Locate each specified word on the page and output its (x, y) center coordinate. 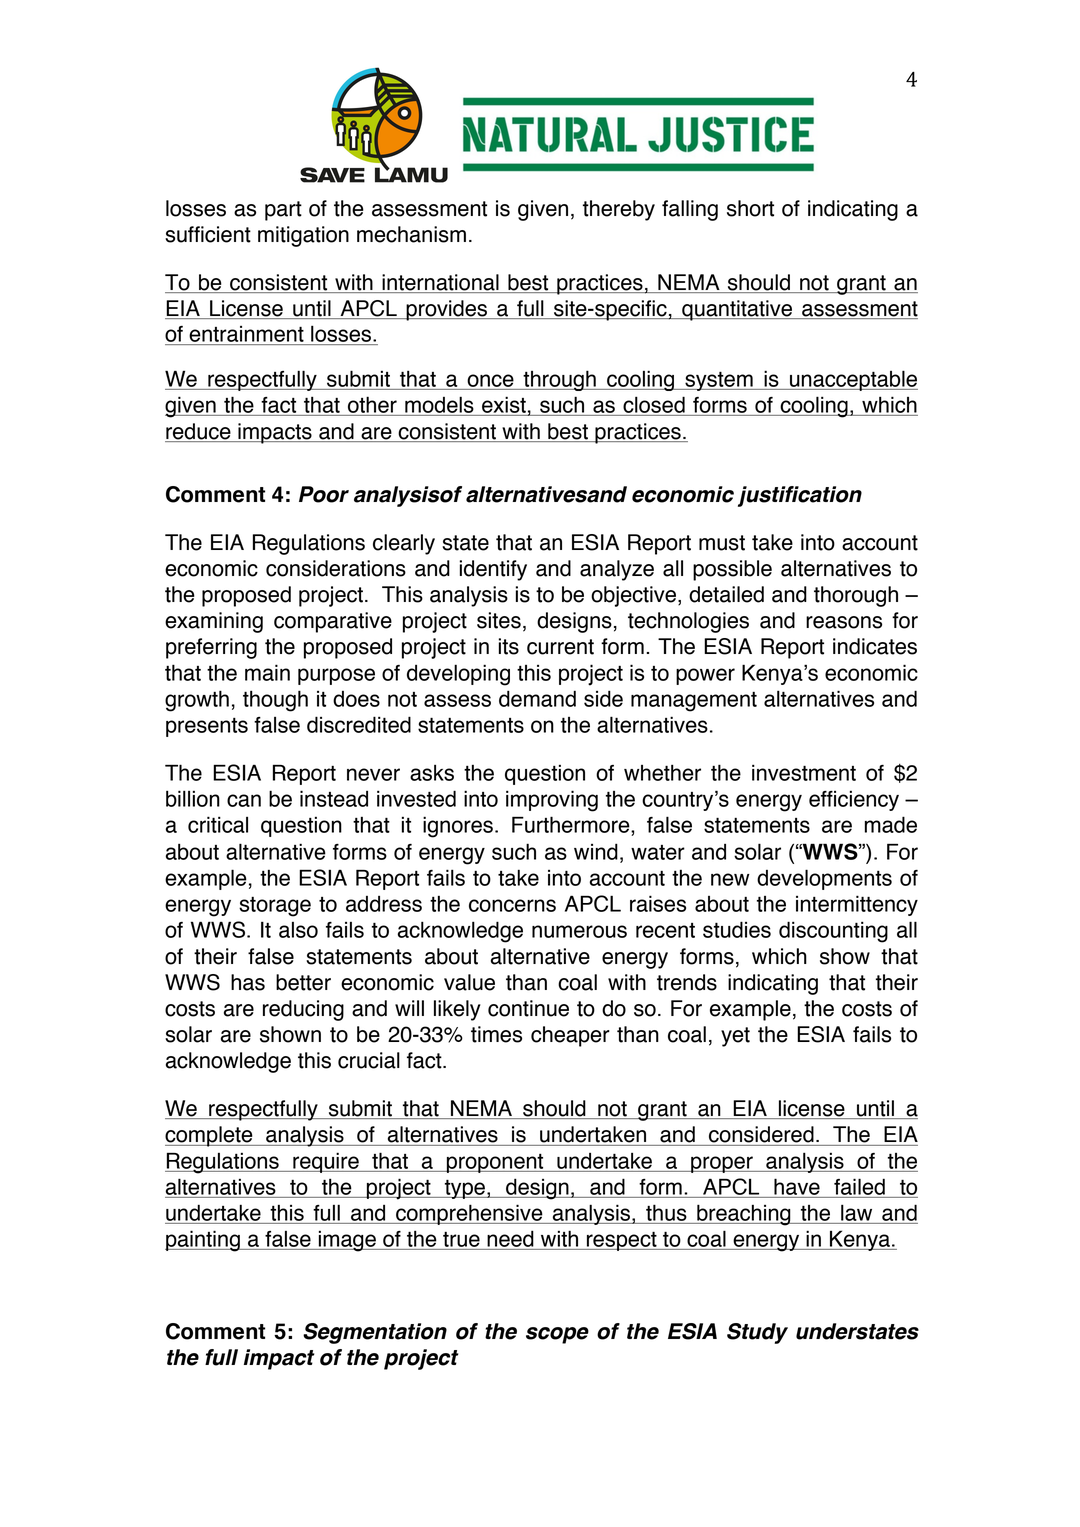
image (347, 1241)
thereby (619, 210)
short (750, 208)
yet (735, 1037)
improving (552, 801)
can (244, 800)
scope (557, 1335)
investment (804, 772)
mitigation (303, 236)
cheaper (570, 1036)
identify (493, 570)
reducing (303, 1010)
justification (800, 496)
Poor (324, 494)
